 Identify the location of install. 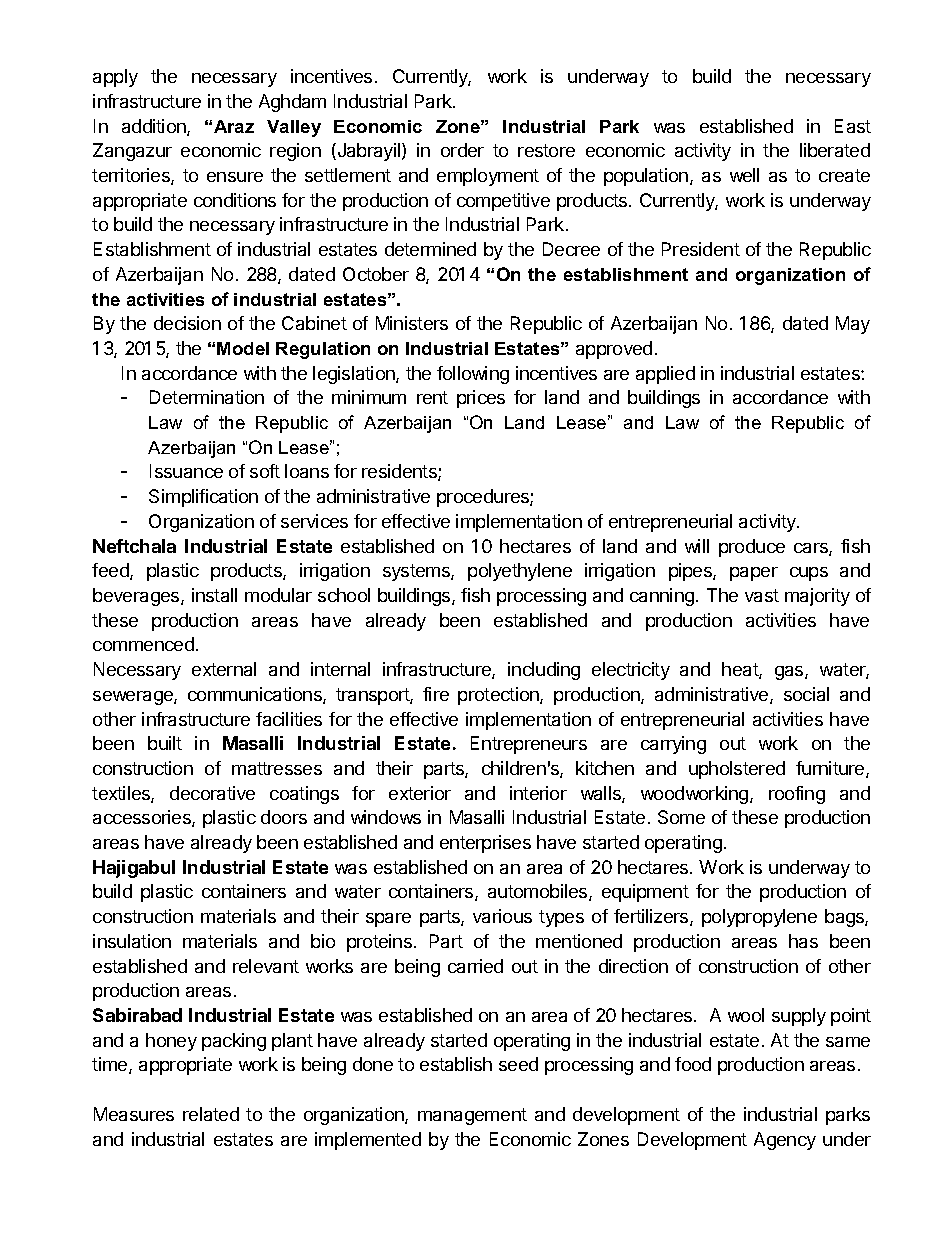
(214, 595).
